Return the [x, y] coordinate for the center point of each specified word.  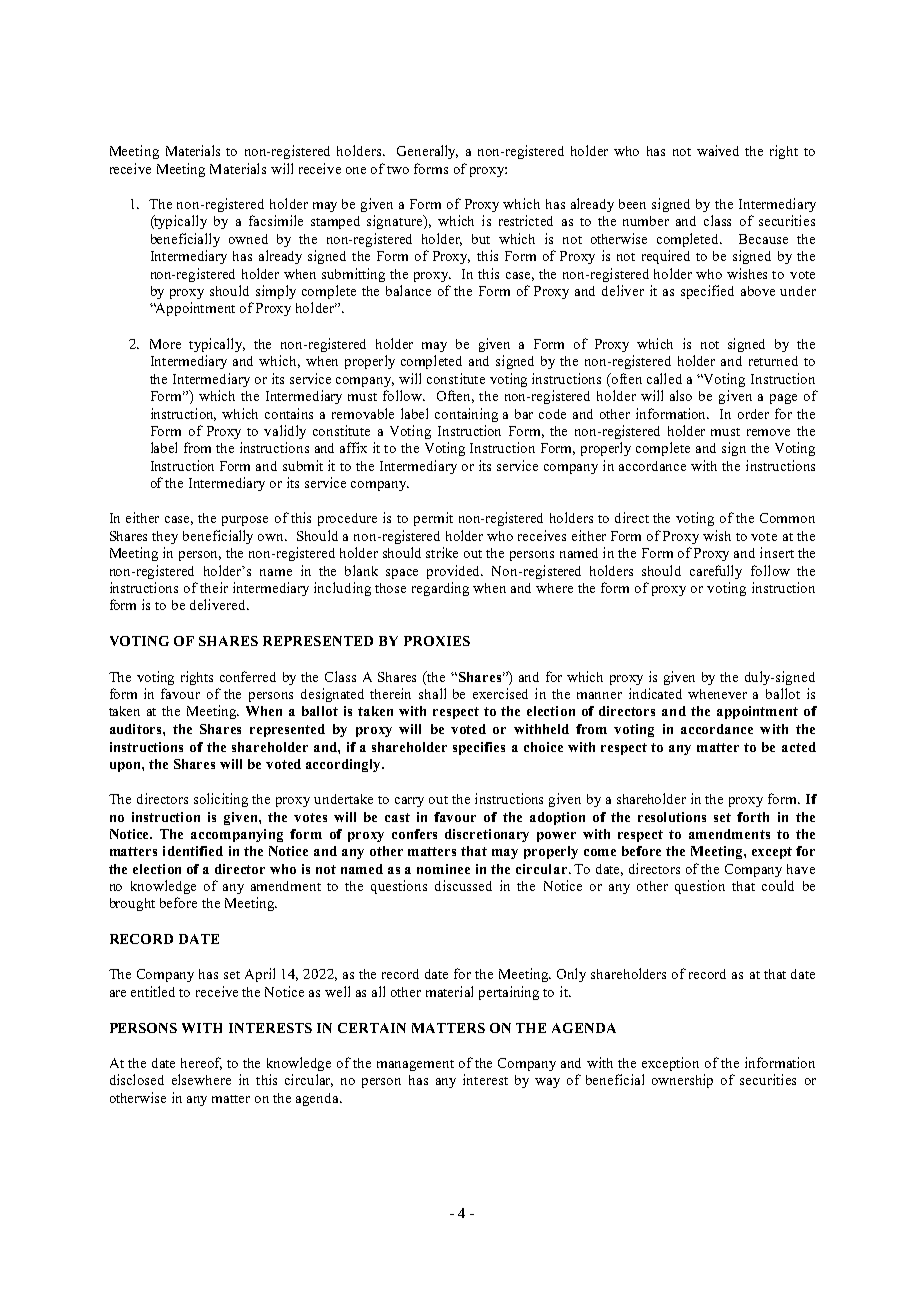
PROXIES [437, 641]
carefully [716, 572]
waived [718, 150]
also [681, 395]
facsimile [276, 220]
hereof [201, 1063]
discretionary [487, 835]
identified [193, 851]
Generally [427, 152]
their [214, 587]
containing [466, 415]
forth [753, 817]
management [415, 1065]
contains [289, 413]
